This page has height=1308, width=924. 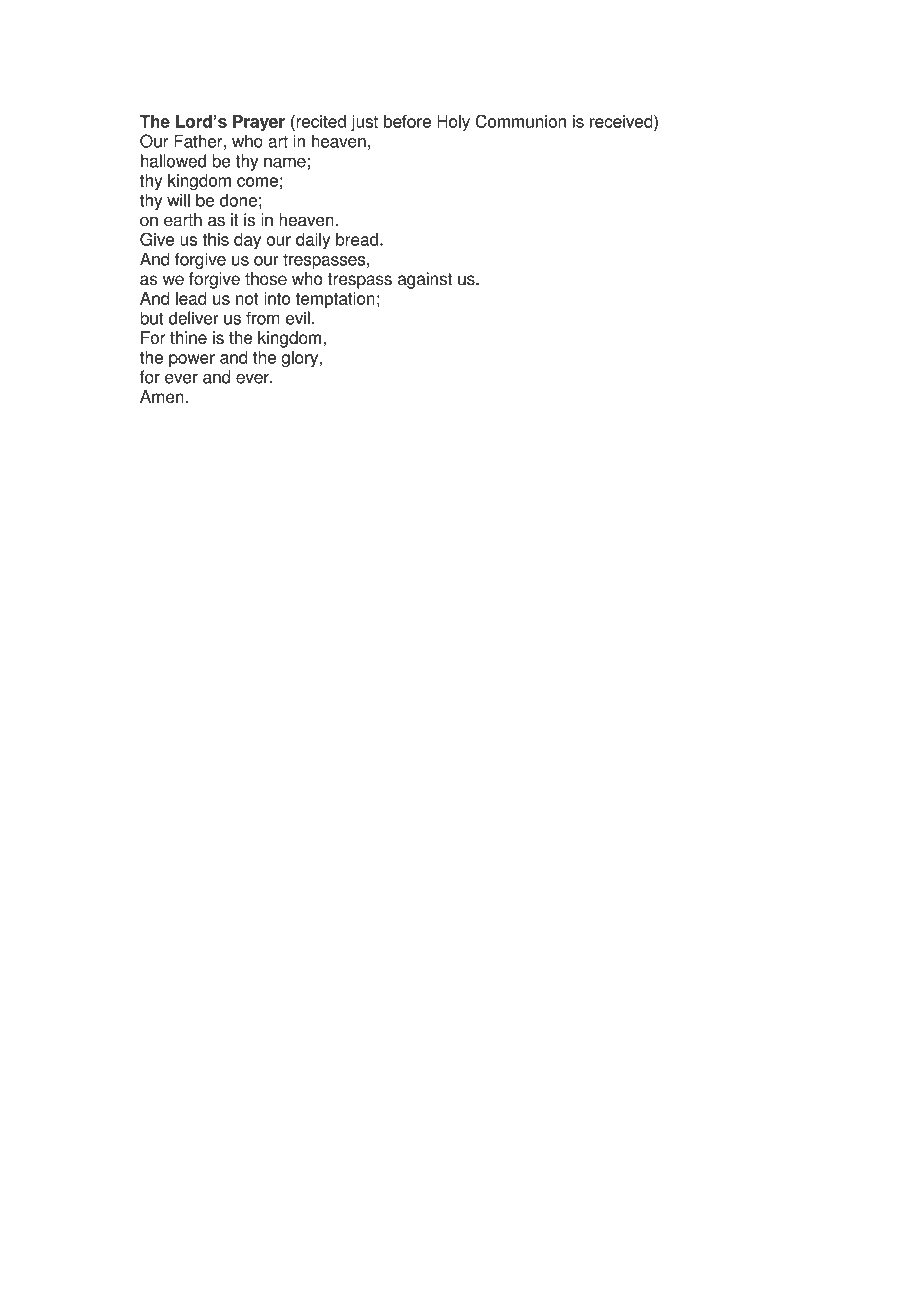 What do you see at coordinates (520, 121) in the page?
I see `Communion` at bounding box center [520, 121].
